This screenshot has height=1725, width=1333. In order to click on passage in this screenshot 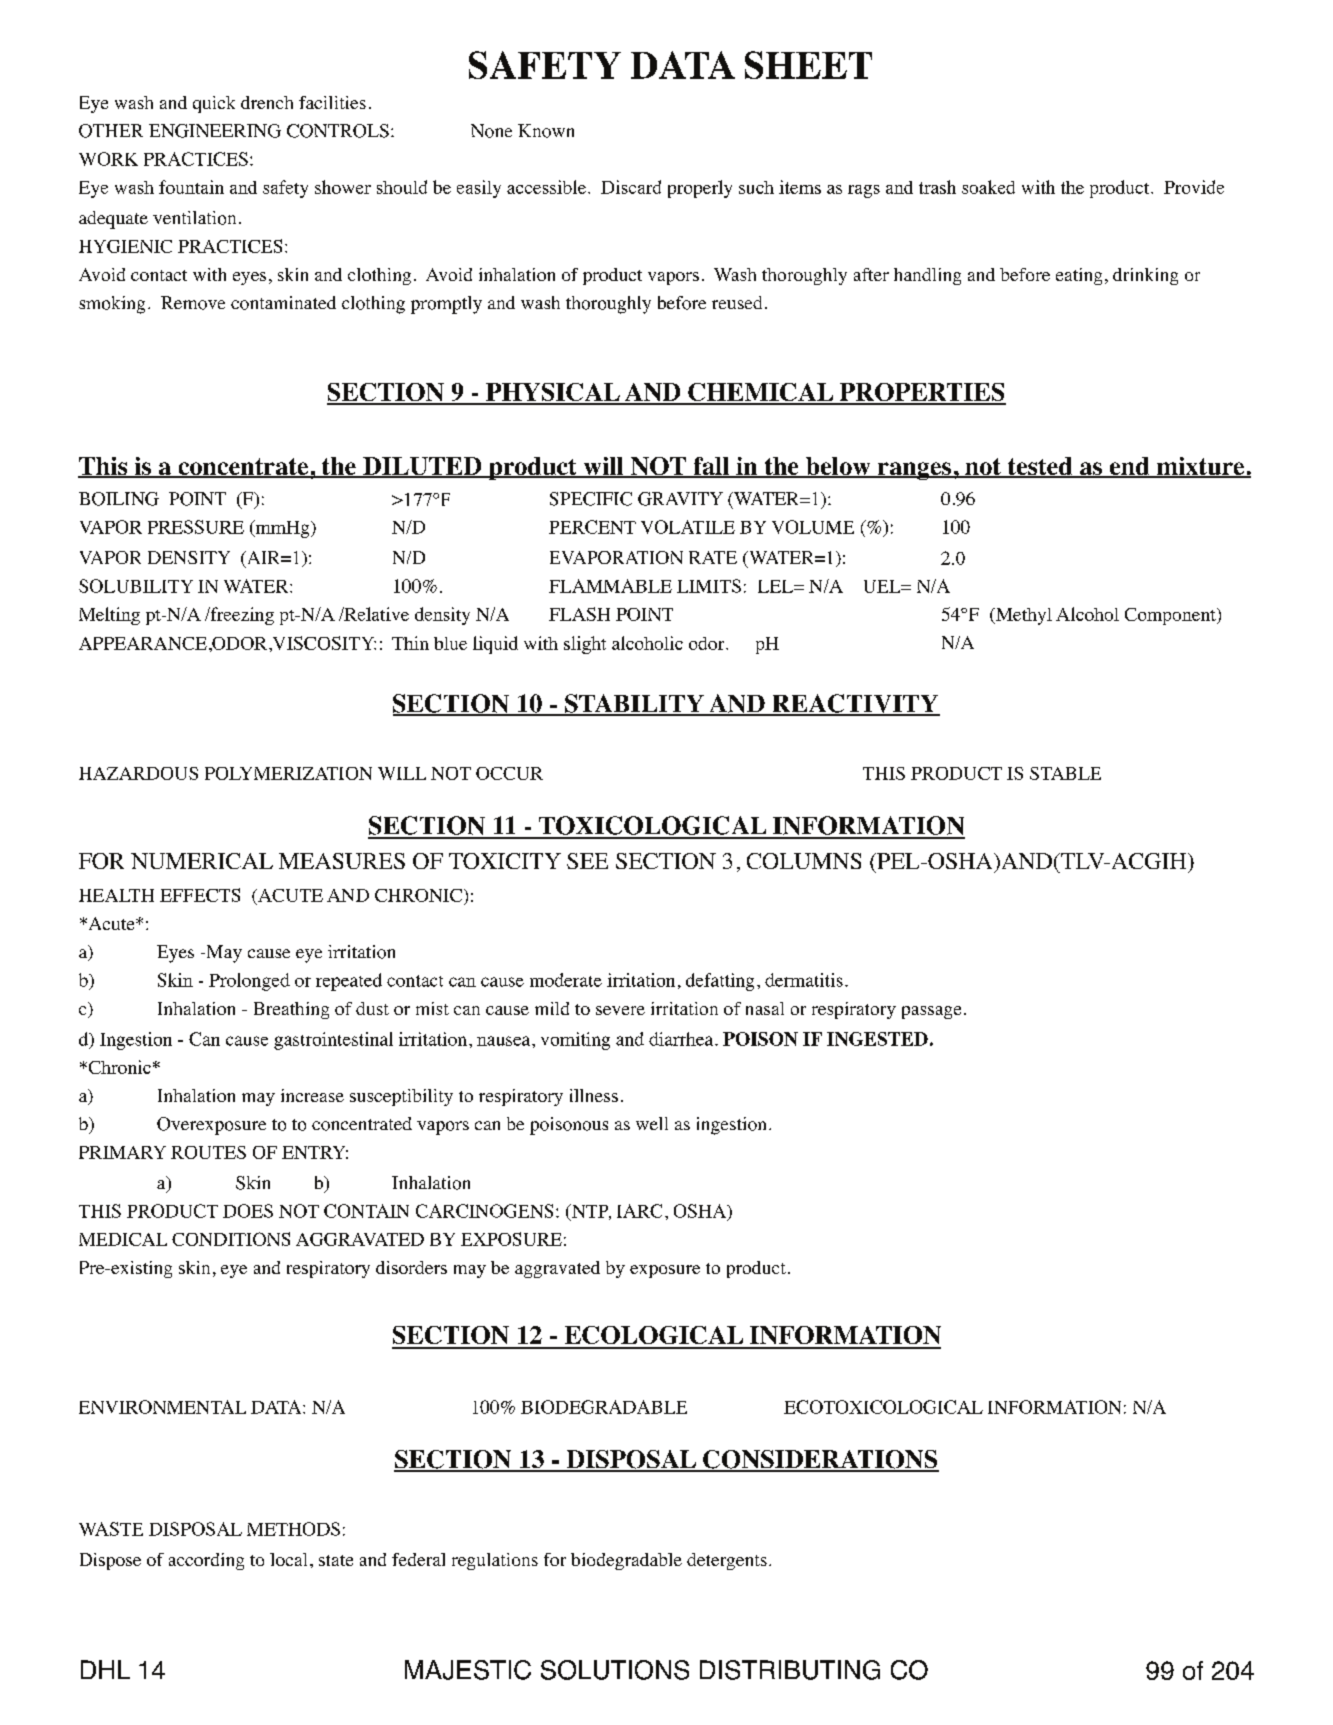, I will do `click(931, 1012)`.
